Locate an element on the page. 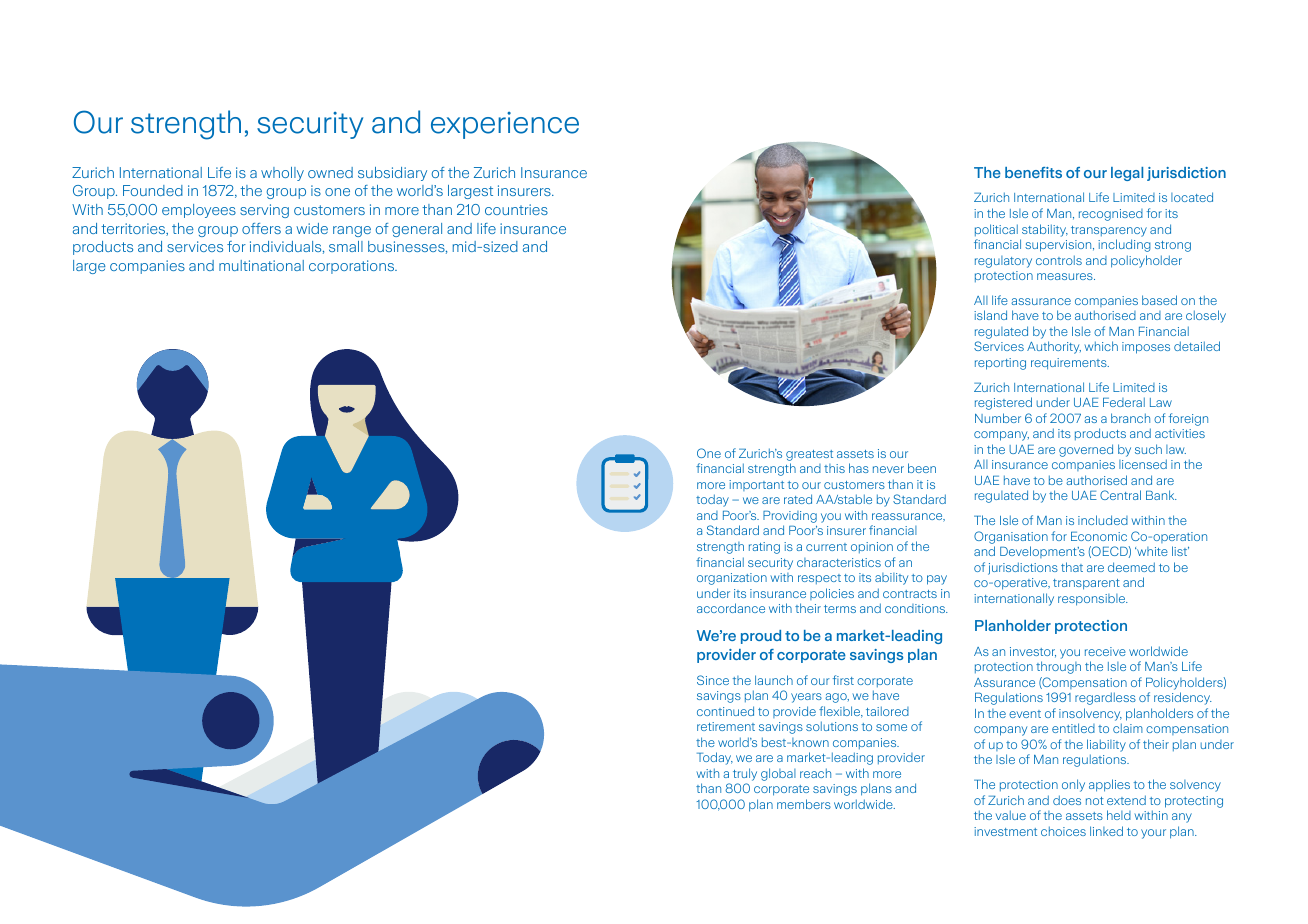 The image size is (1308, 924). truly is located at coordinates (745, 774).
